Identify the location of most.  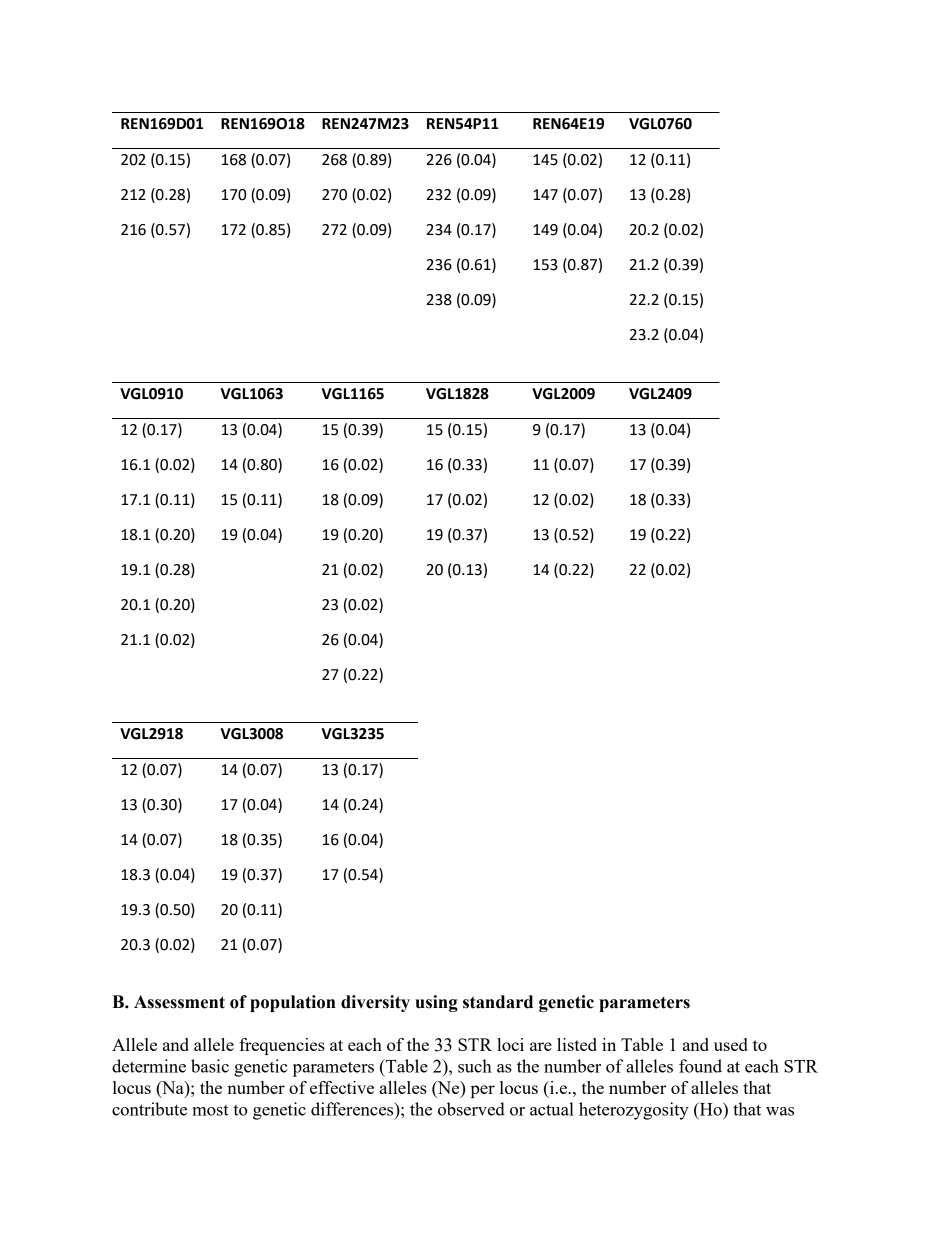
(210, 1110).
